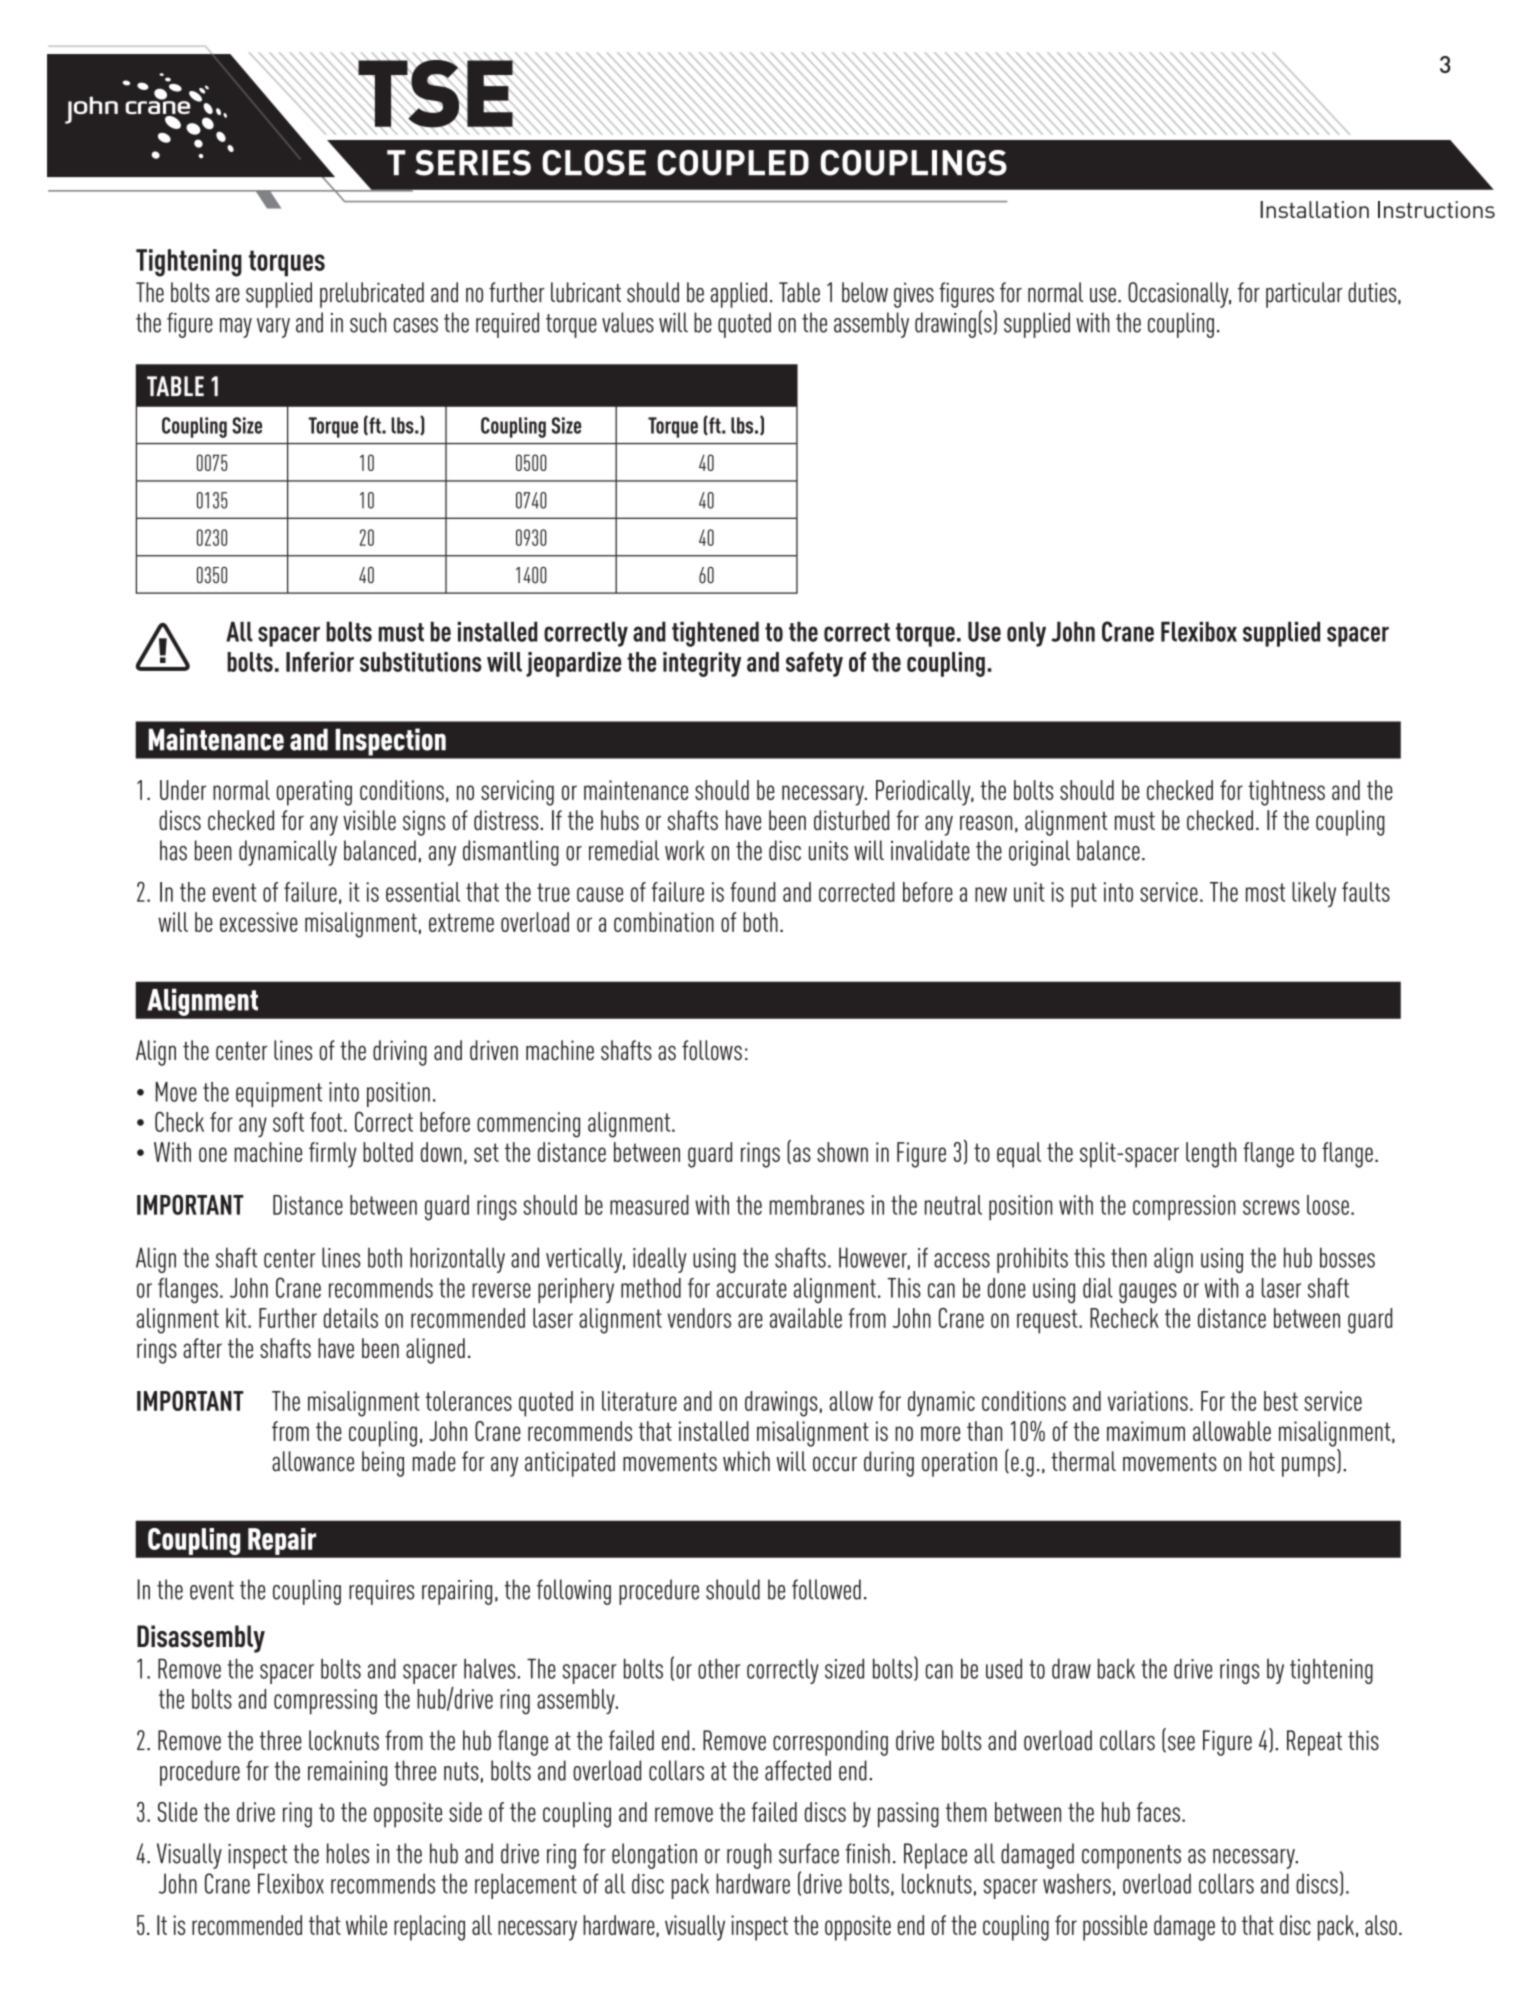 The height and width of the screenshot is (1991, 1539). Describe the element at coordinates (809, 1853) in the screenshot. I see `surface` at that location.
